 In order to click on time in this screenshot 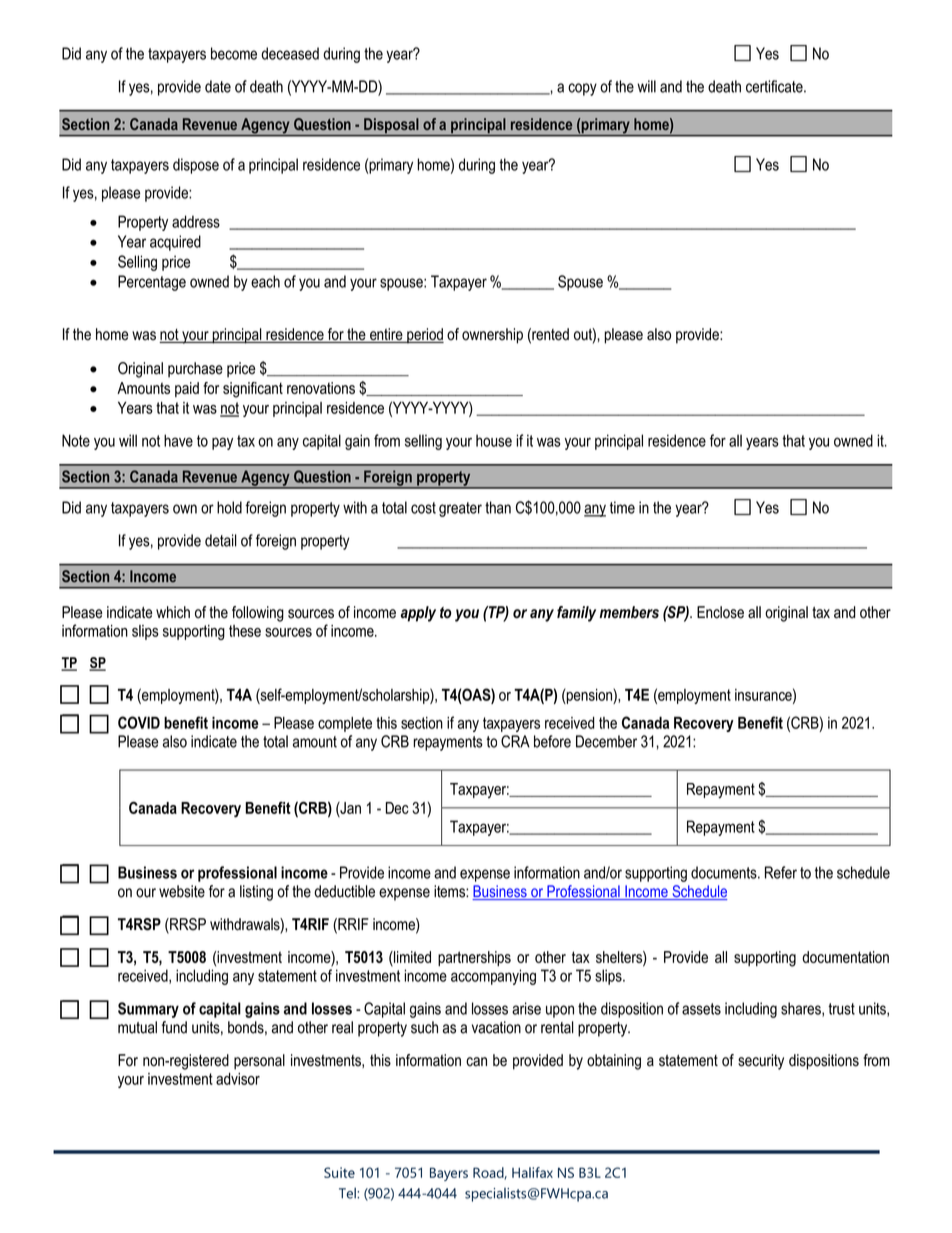, I will do `click(622, 507)`.
